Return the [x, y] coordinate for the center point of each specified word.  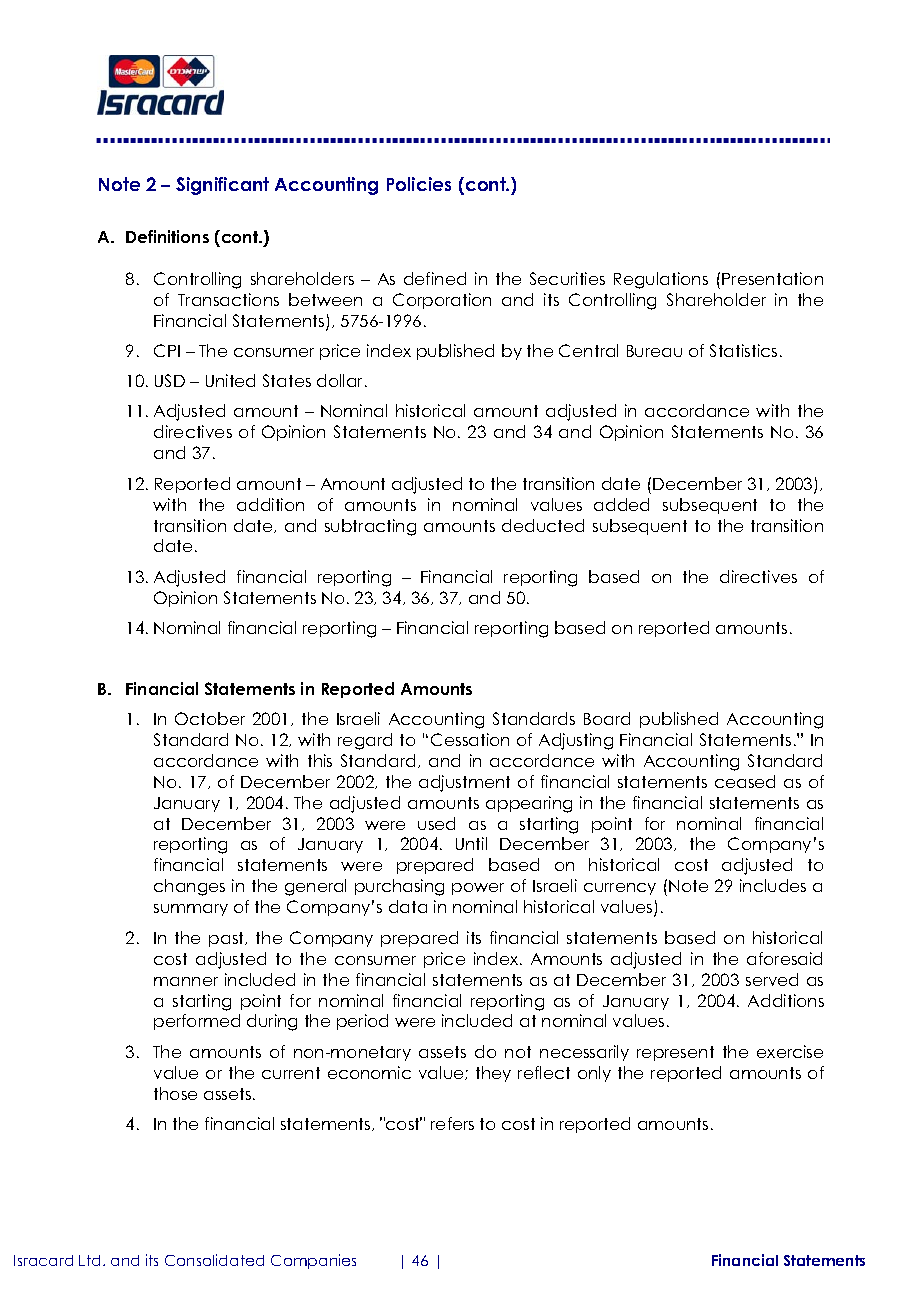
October [210, 718]
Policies [419, 184]
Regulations [661, 280]
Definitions [167, 236]
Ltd [89, 1260]
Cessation [470, 739]
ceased [745, 781]
